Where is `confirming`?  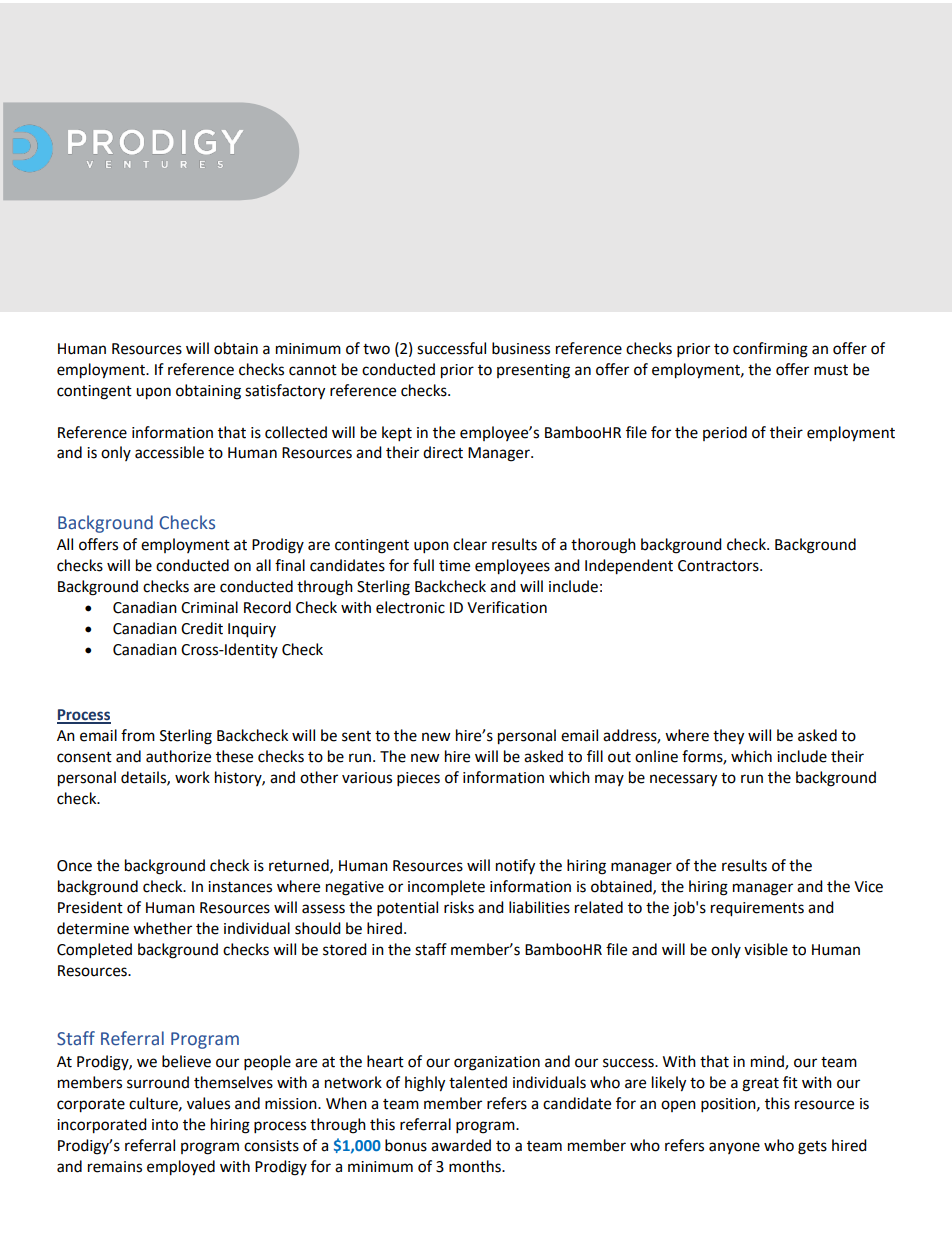
confirming is located at coordinates (770, 350).
